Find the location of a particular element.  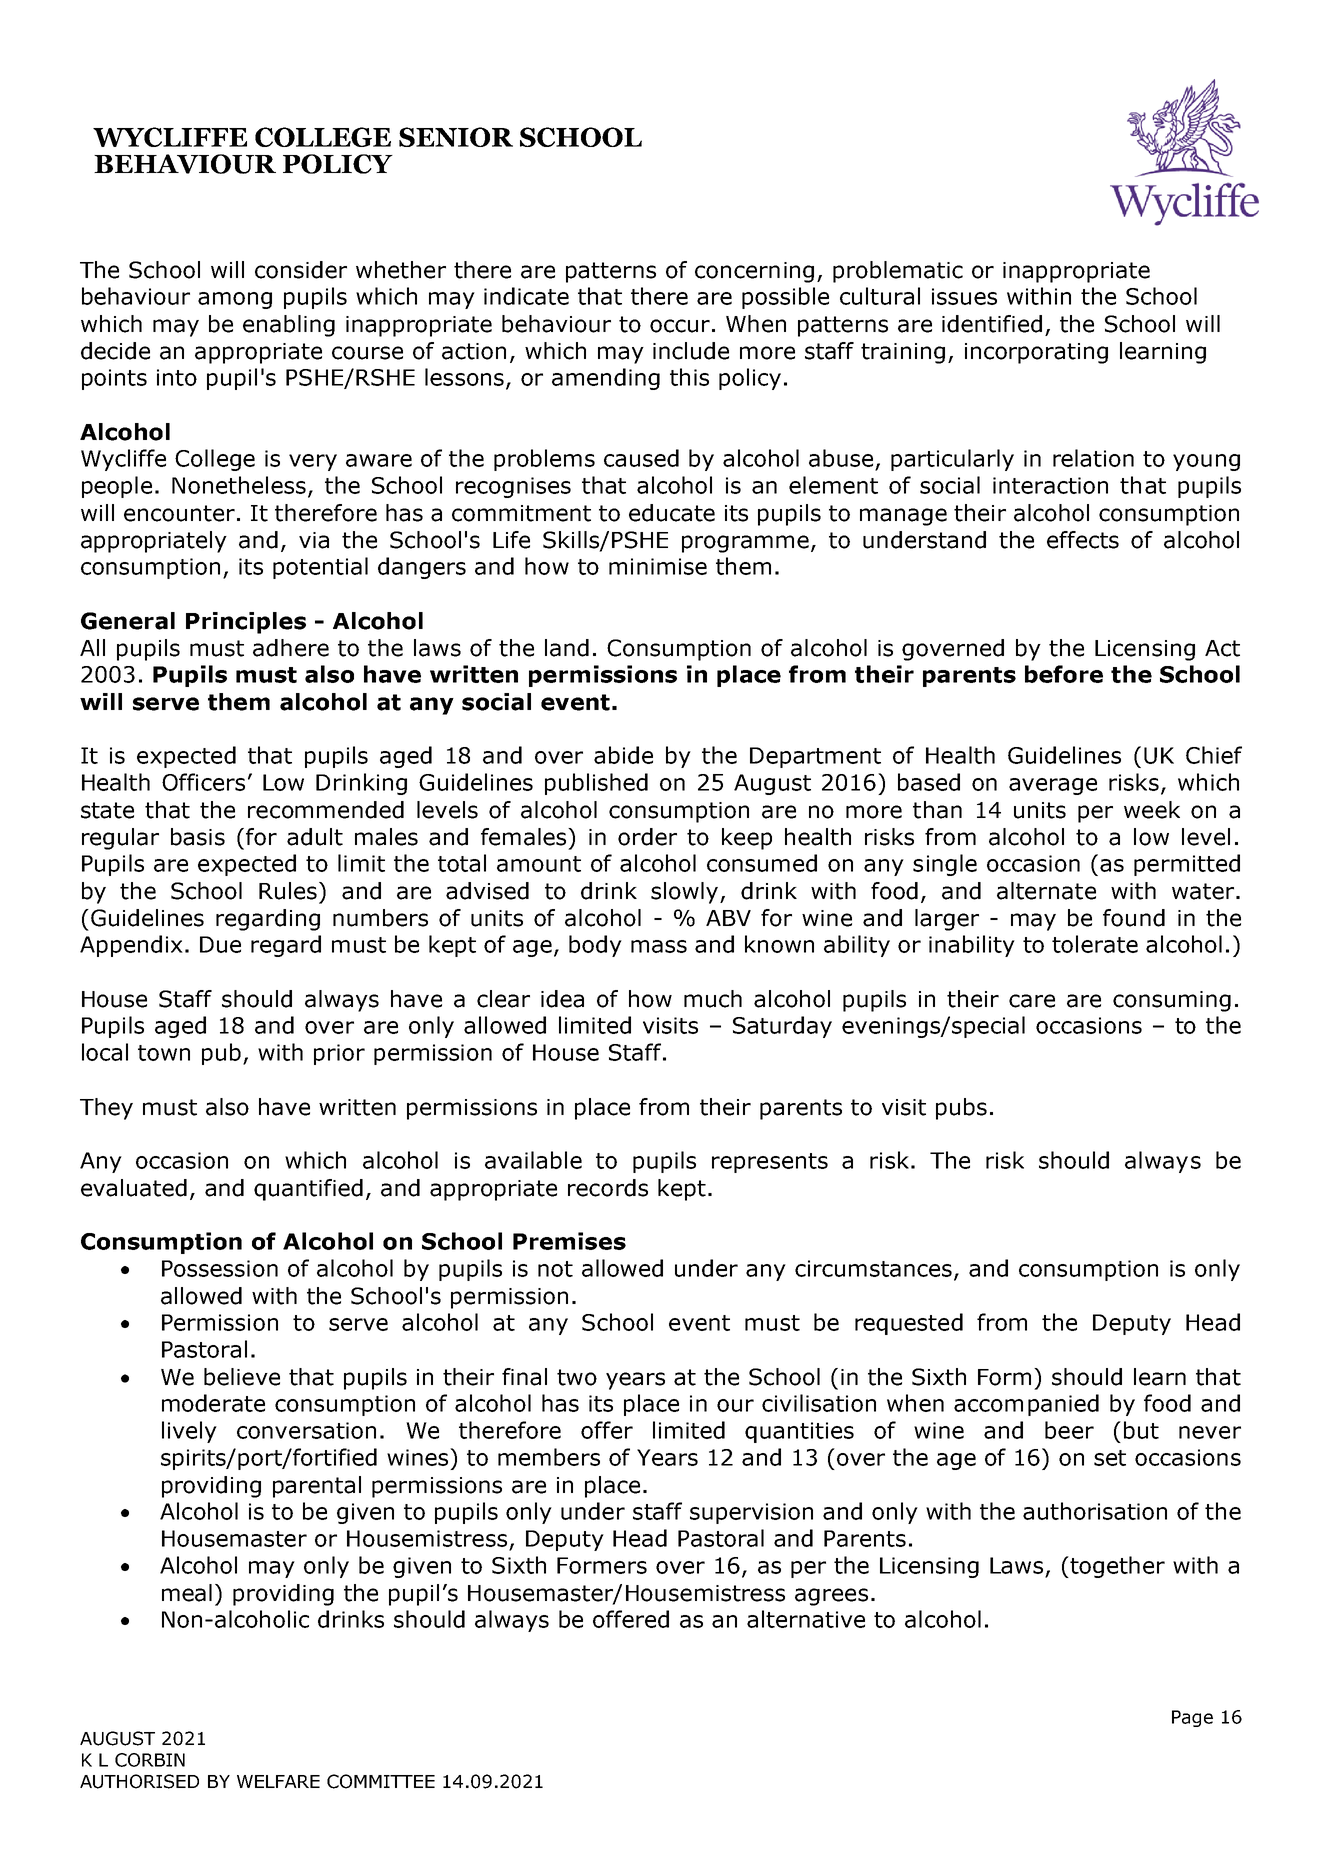

issues is located at coordinates (964, 296).
